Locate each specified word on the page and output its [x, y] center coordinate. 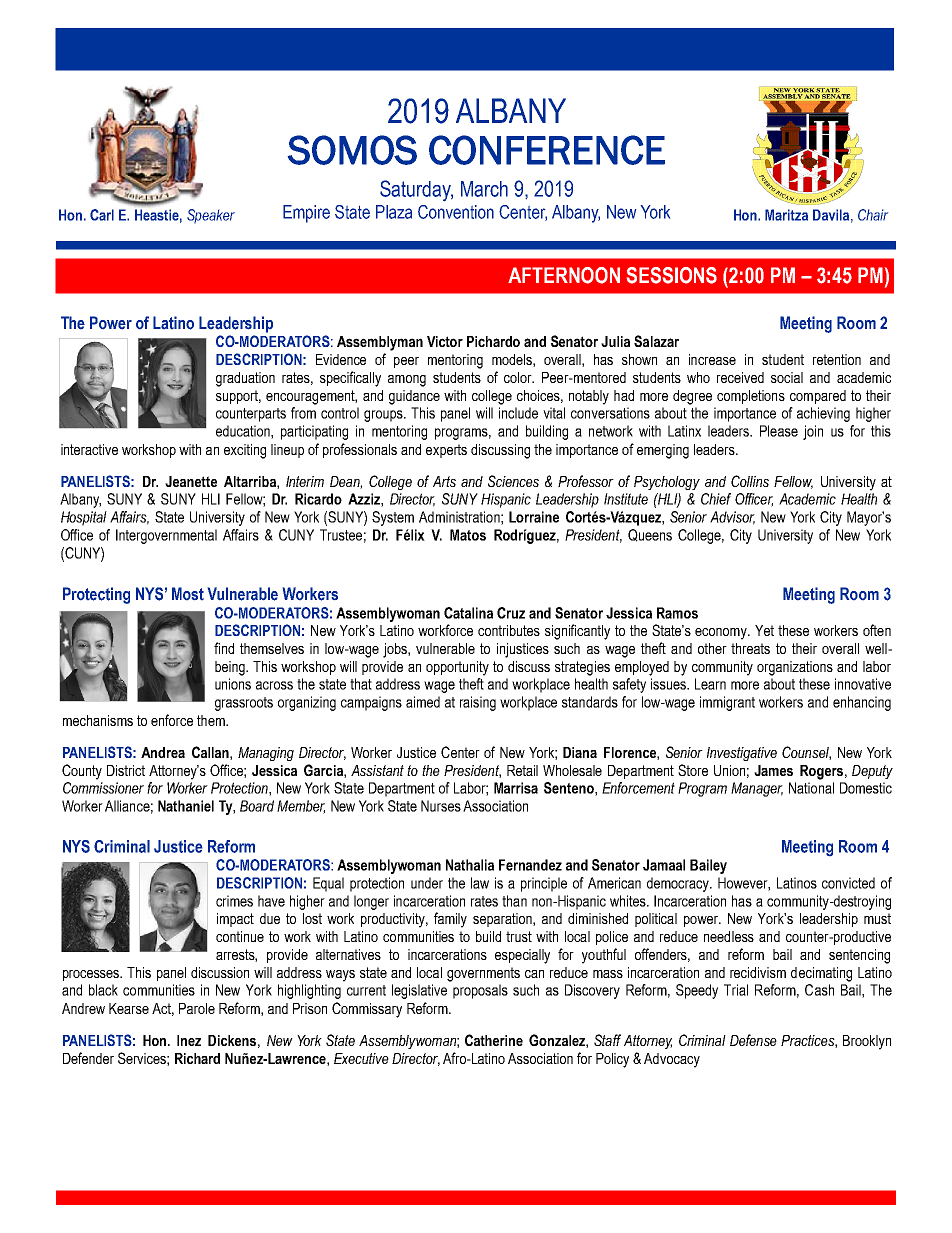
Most [188, 593]
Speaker [211, 216]
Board [257, 806]
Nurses [441, 806]
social [787, 377]
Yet [764, 630]
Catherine [494, 1040]
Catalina [468, 613]
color [519, 377]
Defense [753, 1040]
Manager [757, 789]
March [484, 189]
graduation [245, 379]
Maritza [786, 215]
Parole [197, 1008]
